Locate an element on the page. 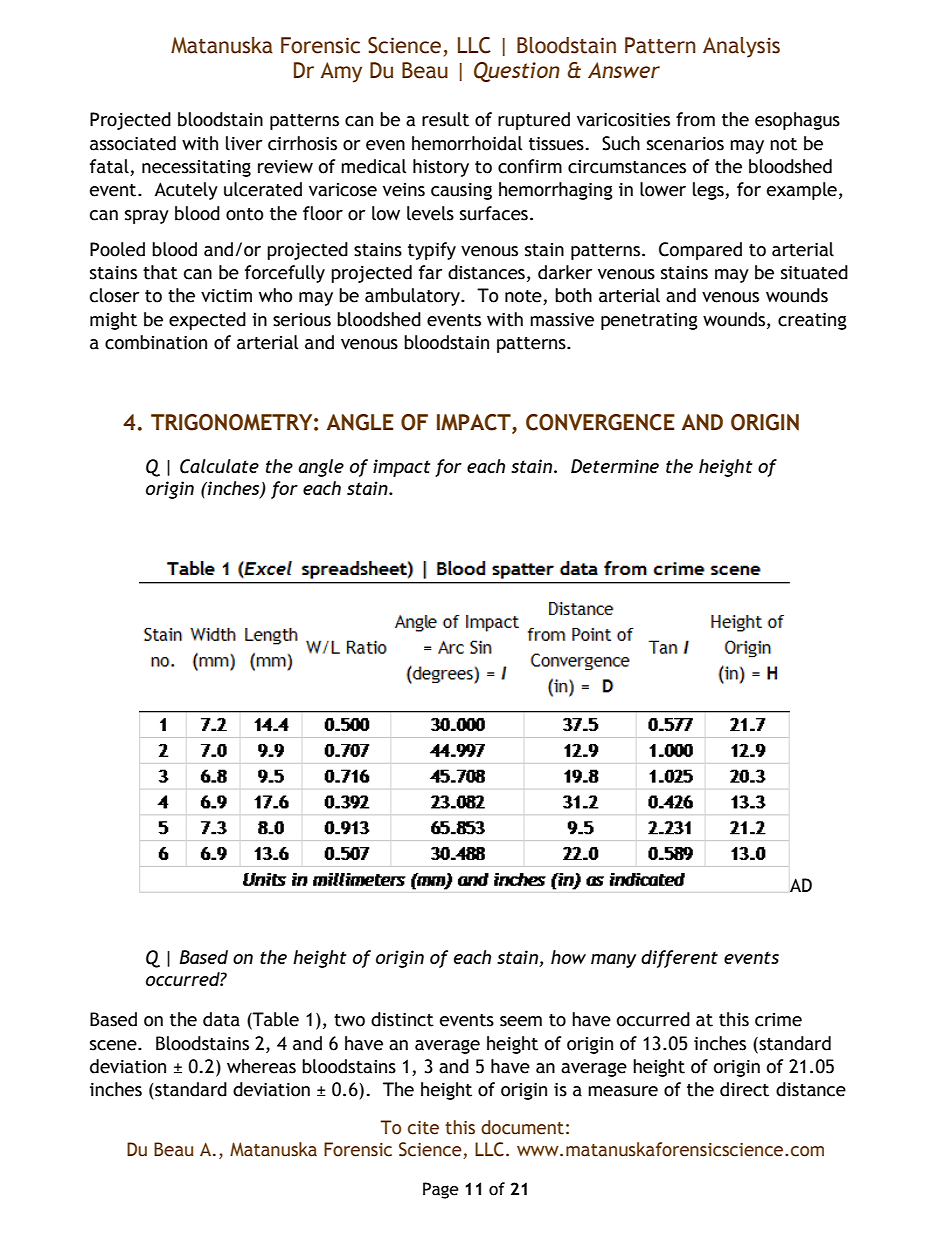  liver is located at coordinates (244, 143).
